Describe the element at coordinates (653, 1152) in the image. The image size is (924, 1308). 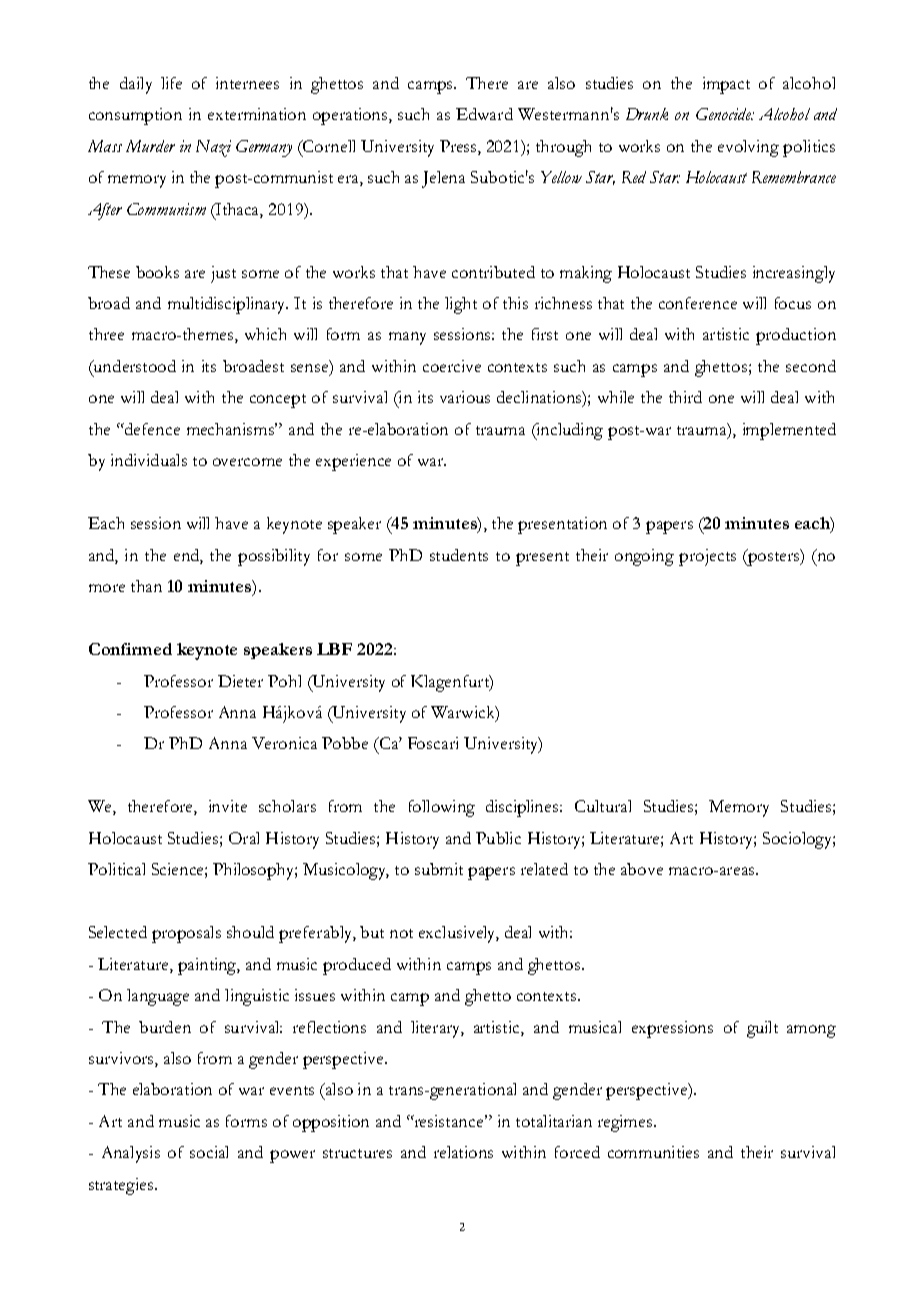
I see `communities` at that location.
